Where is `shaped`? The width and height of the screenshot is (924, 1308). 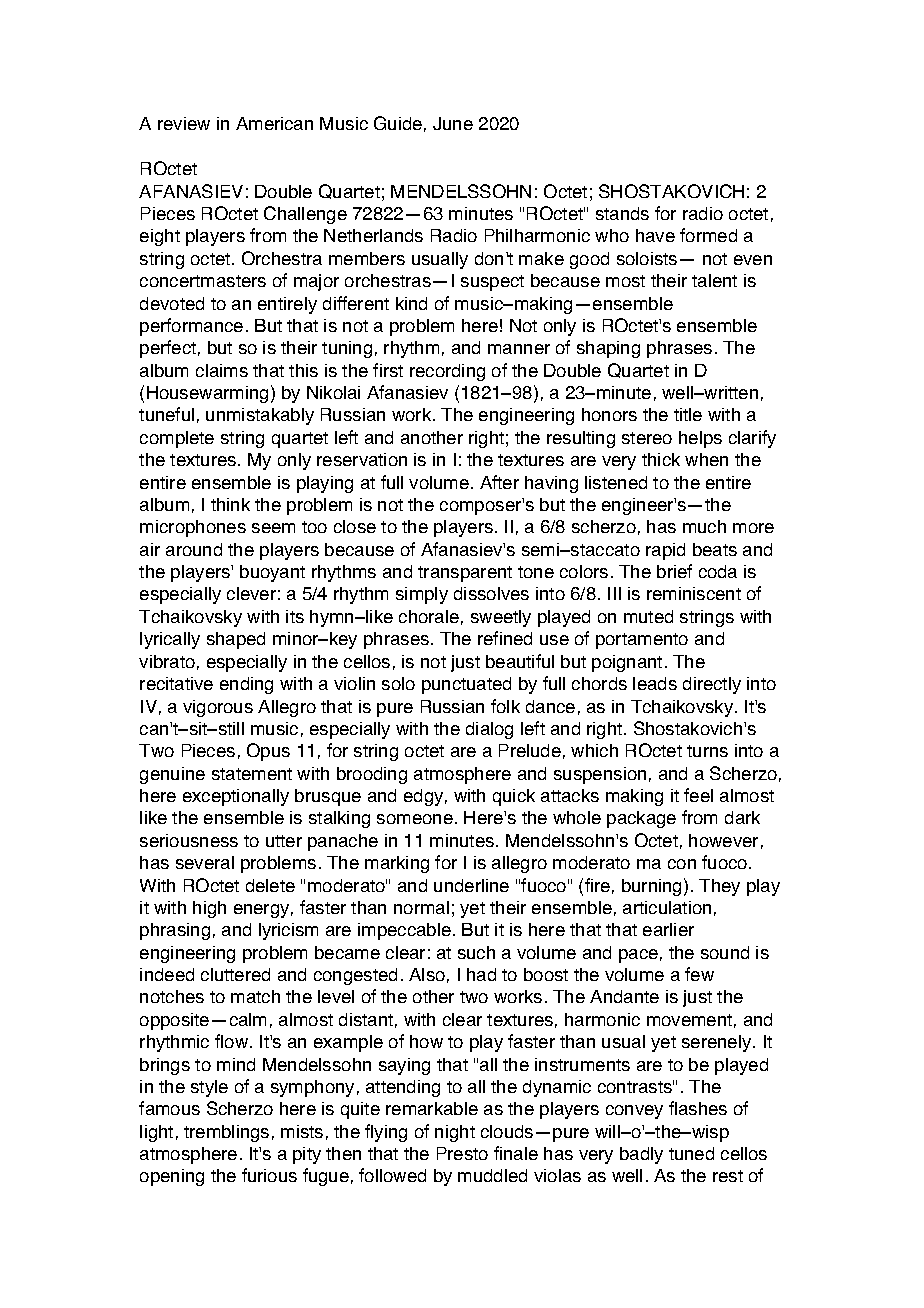
shaped is located at coordinates (236, 640).
